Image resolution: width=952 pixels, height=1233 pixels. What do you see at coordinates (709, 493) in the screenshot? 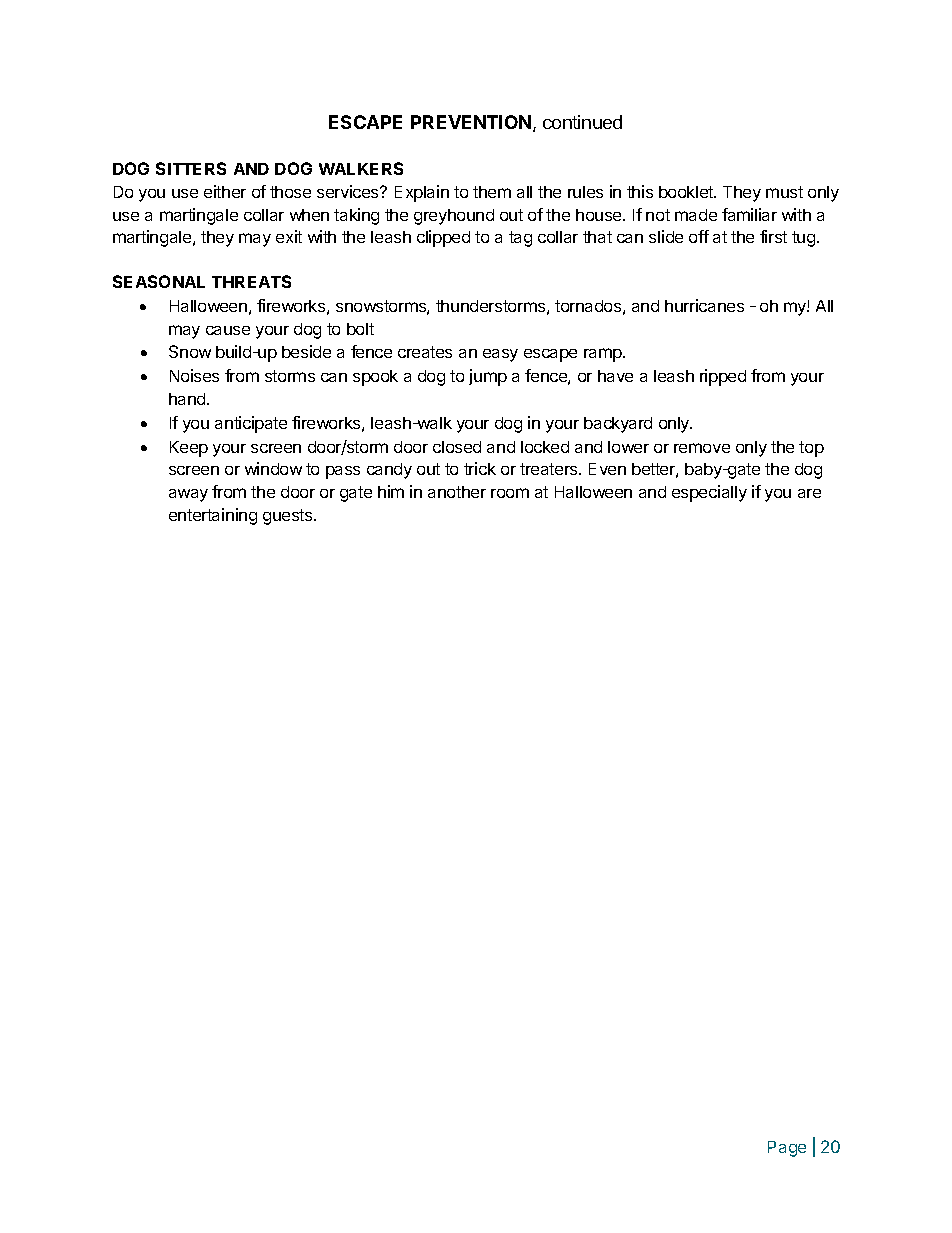
I see `especially` at bounding box center [709, 493].
